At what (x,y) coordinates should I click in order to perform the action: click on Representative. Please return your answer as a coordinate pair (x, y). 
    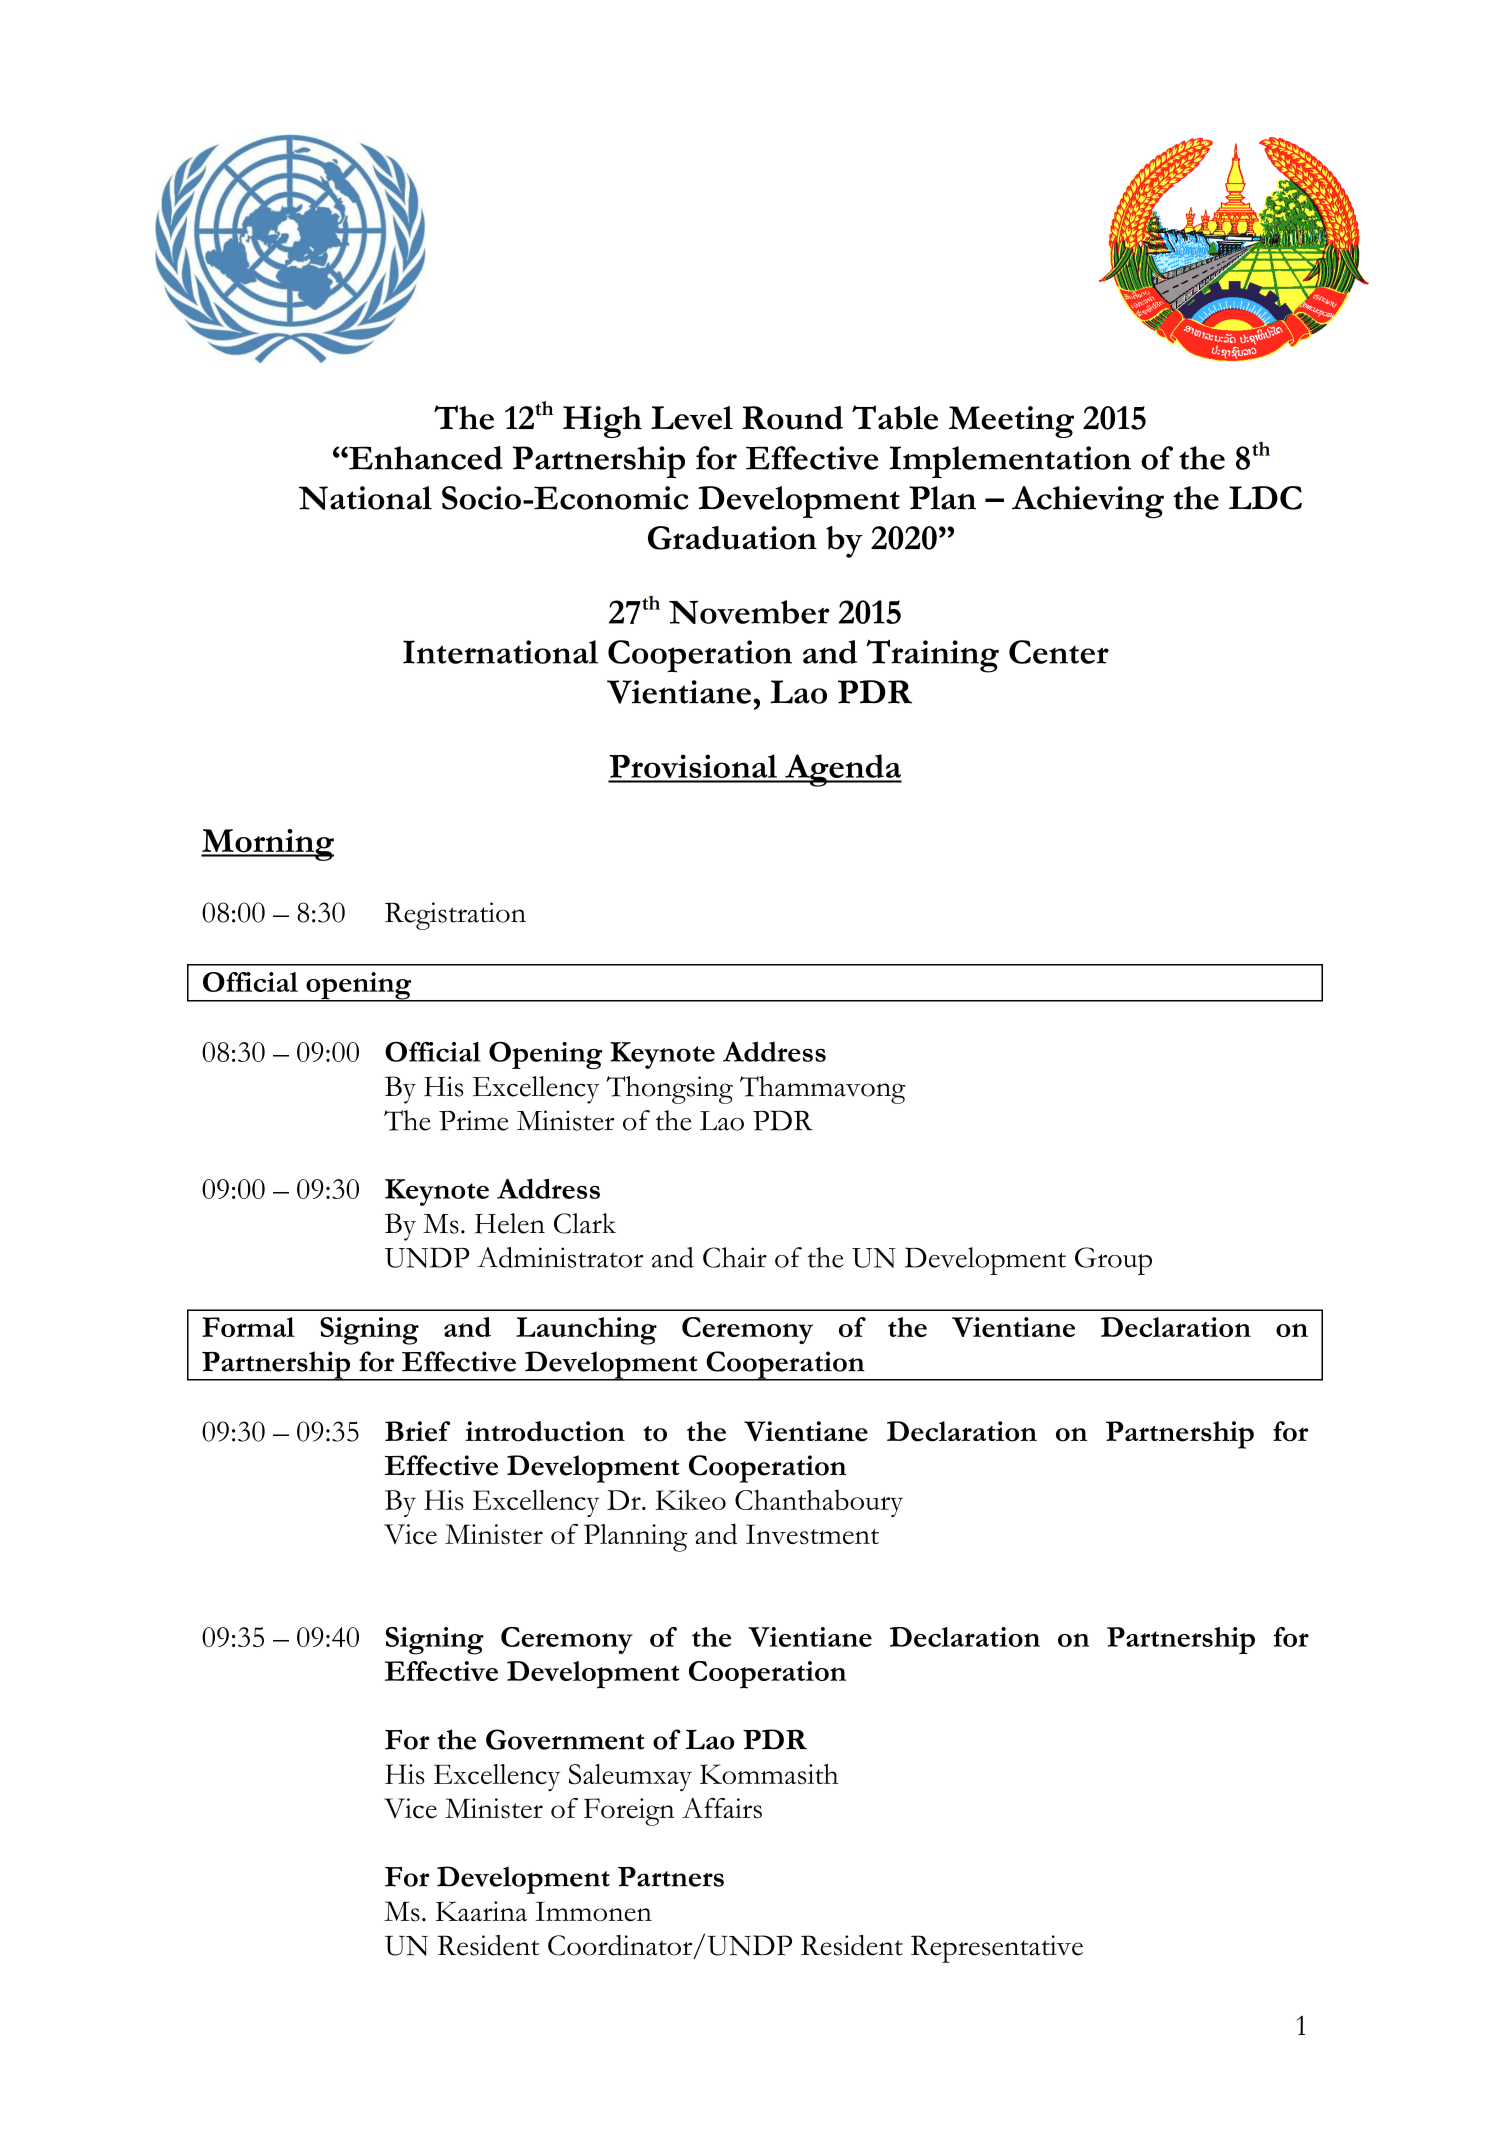
    Looking at the image, I should click on (997, 1949).
